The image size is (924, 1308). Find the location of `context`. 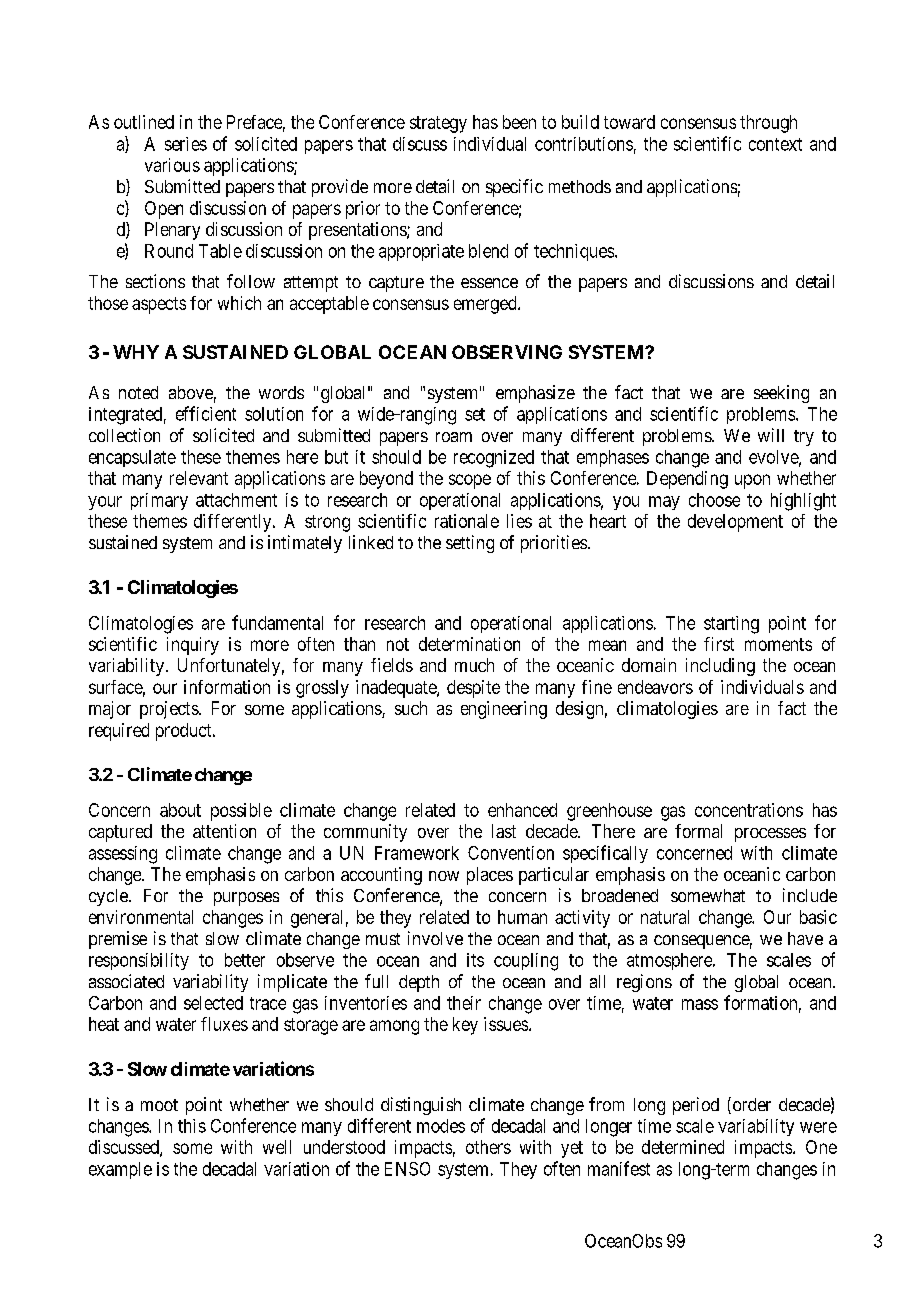

context is located at coordinates (775, 144).
